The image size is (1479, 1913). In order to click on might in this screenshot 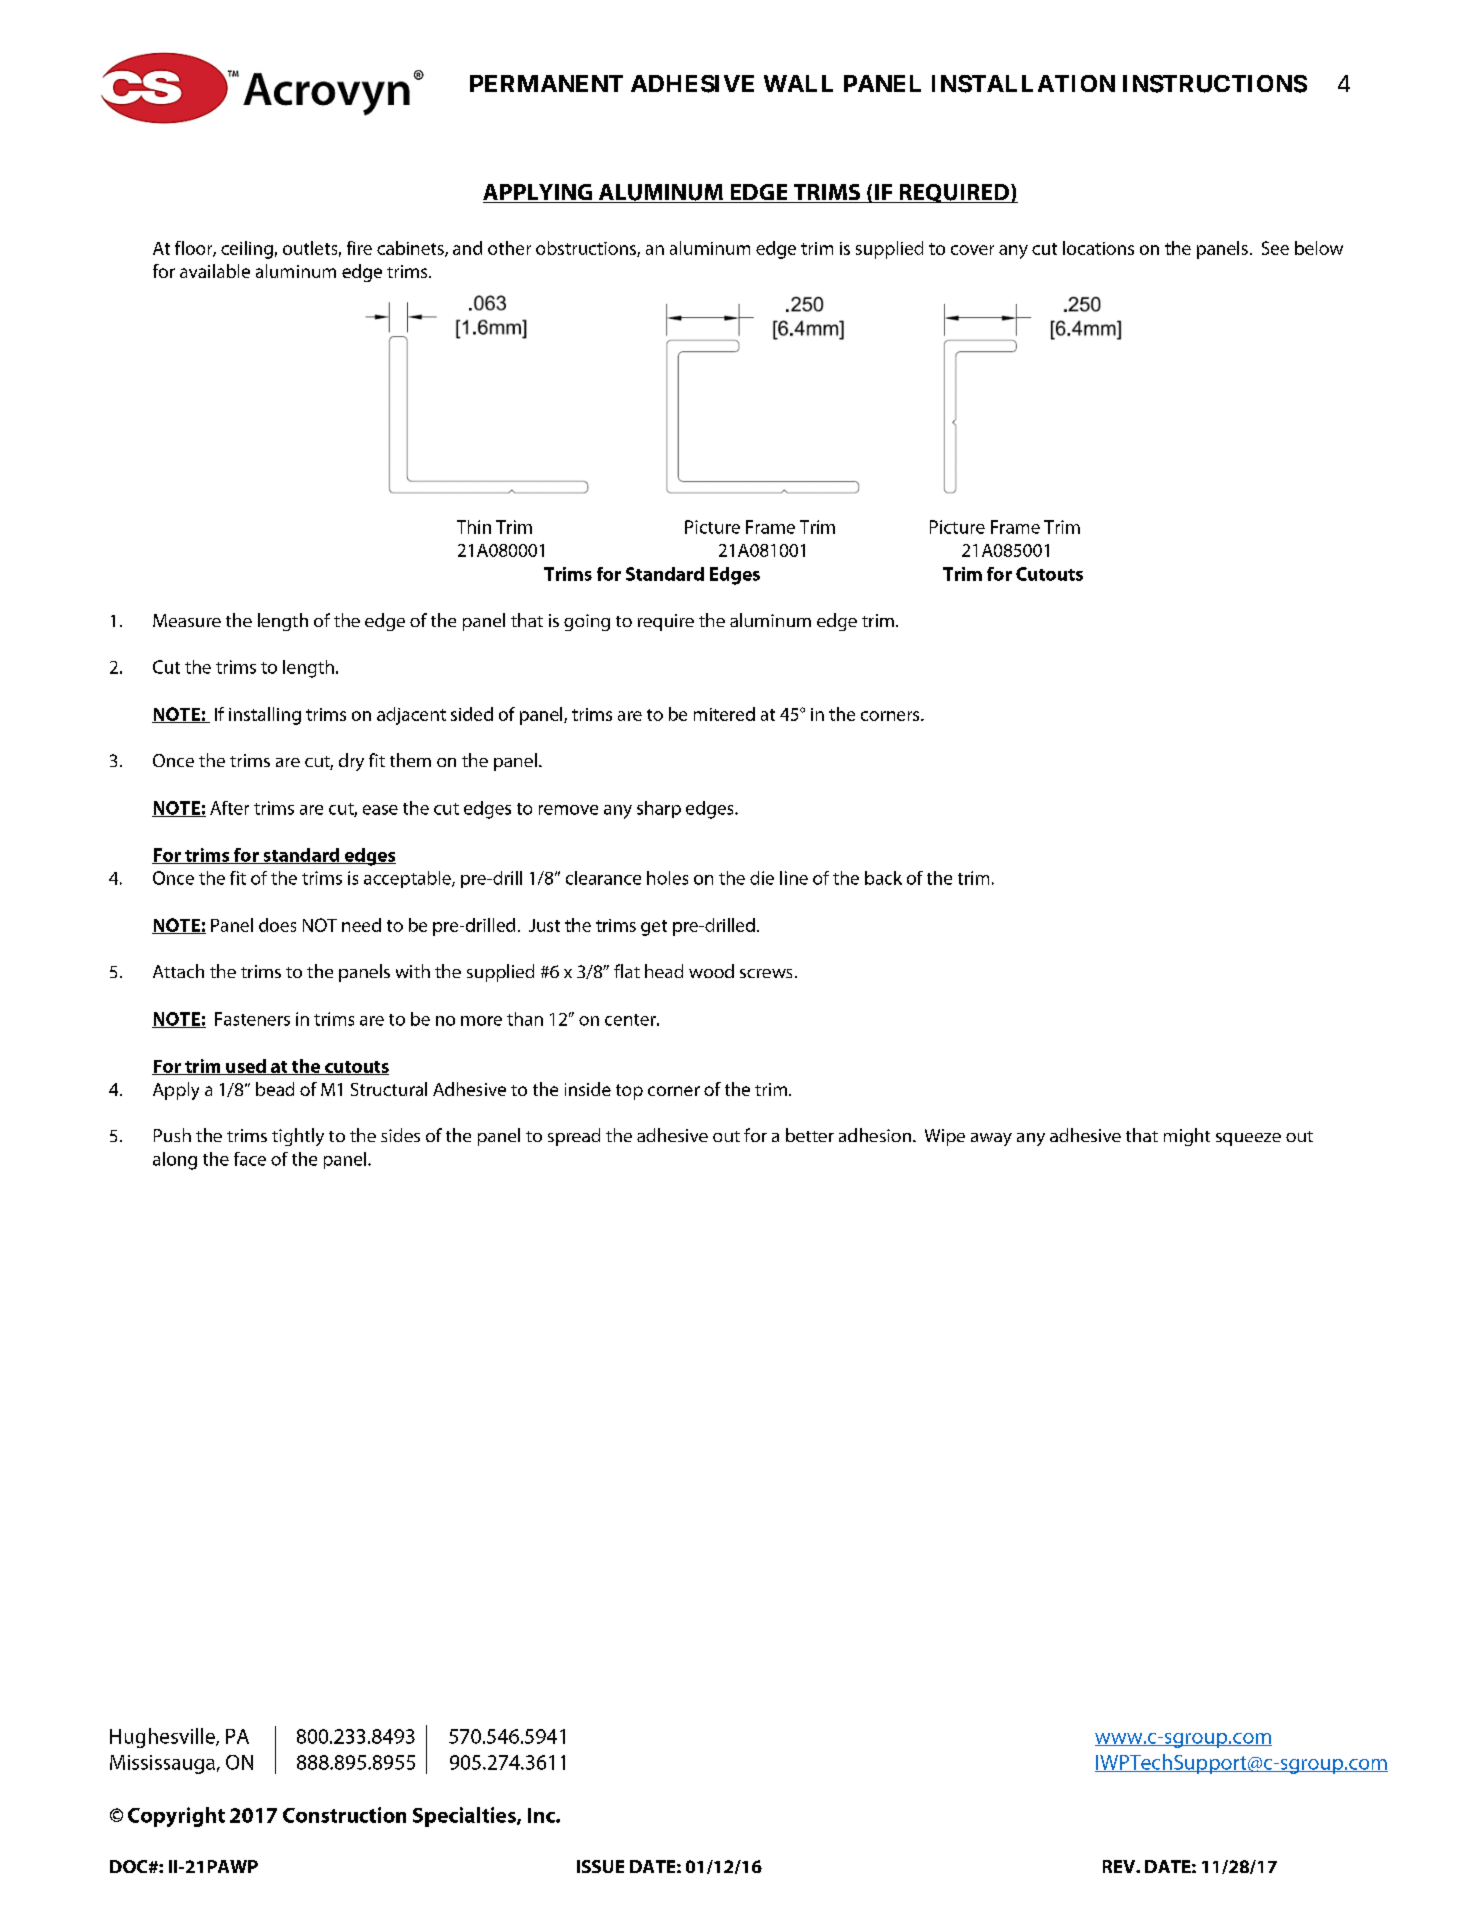, I will do `click(1187, 1137)`.
